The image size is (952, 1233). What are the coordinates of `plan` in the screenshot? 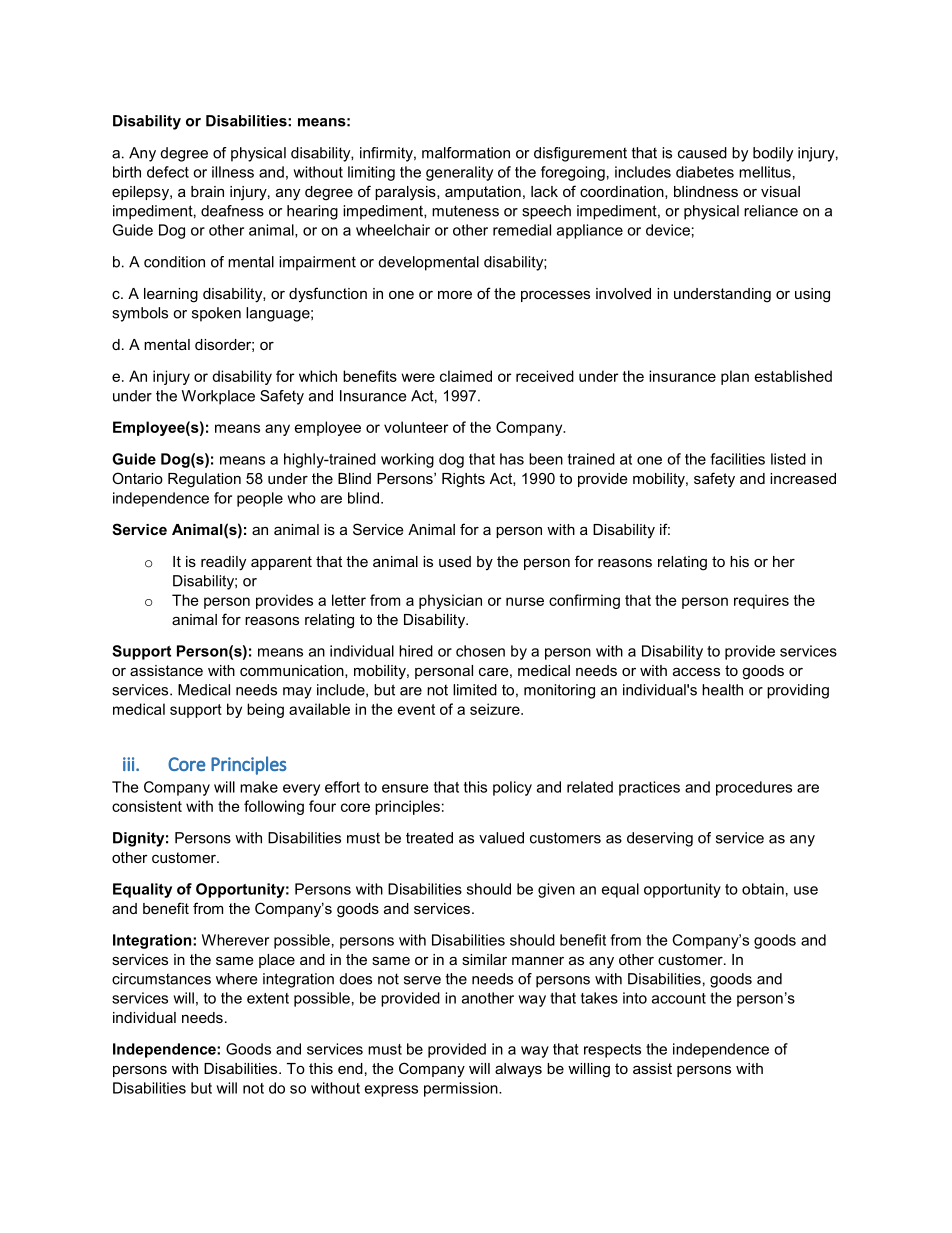 It's located at (735, 377).
